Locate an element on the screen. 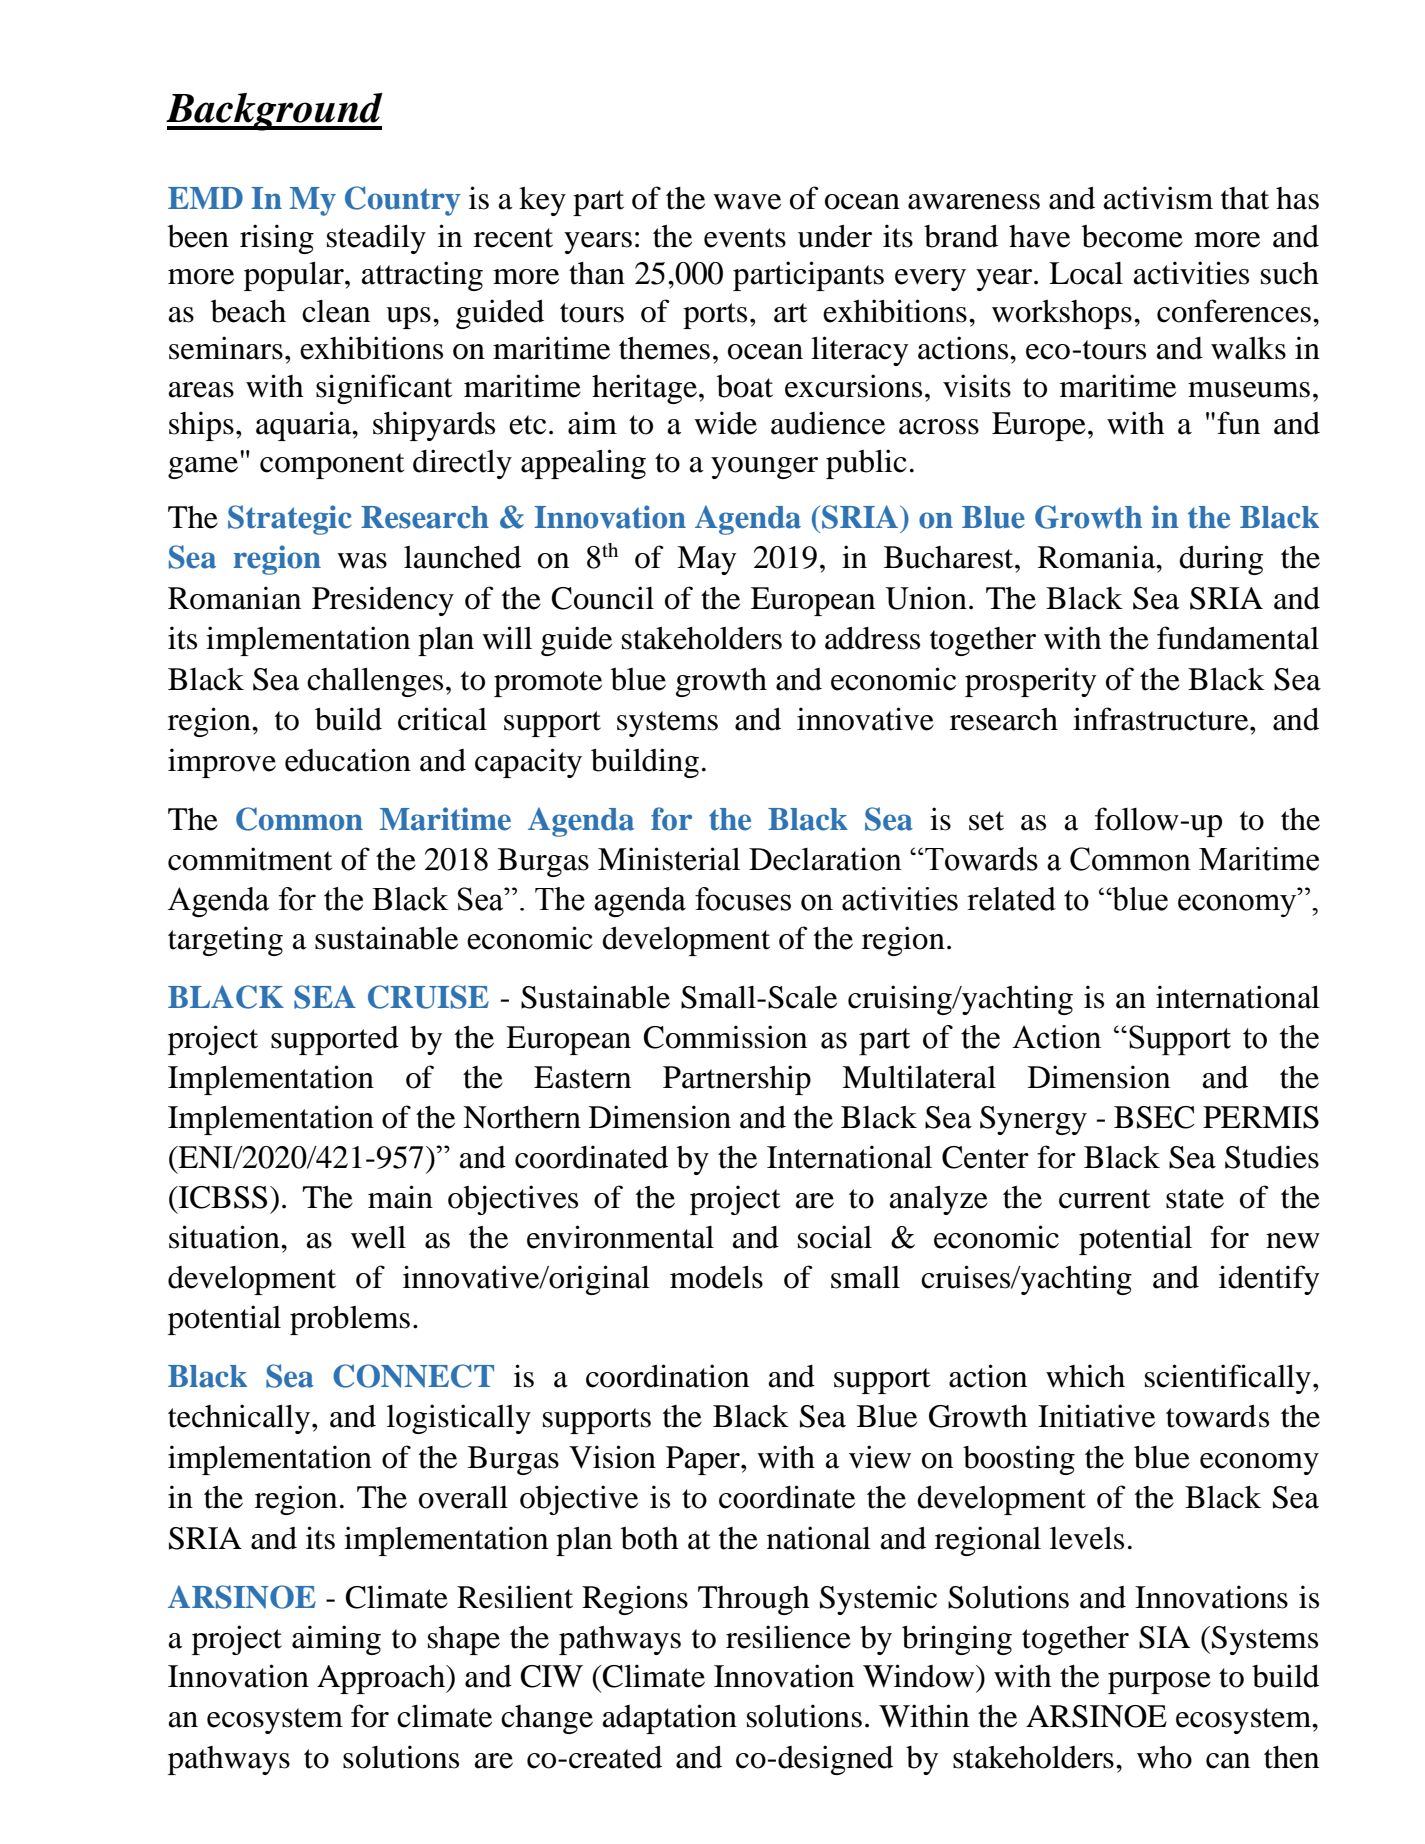  component is located at coordinates (332, 466).
